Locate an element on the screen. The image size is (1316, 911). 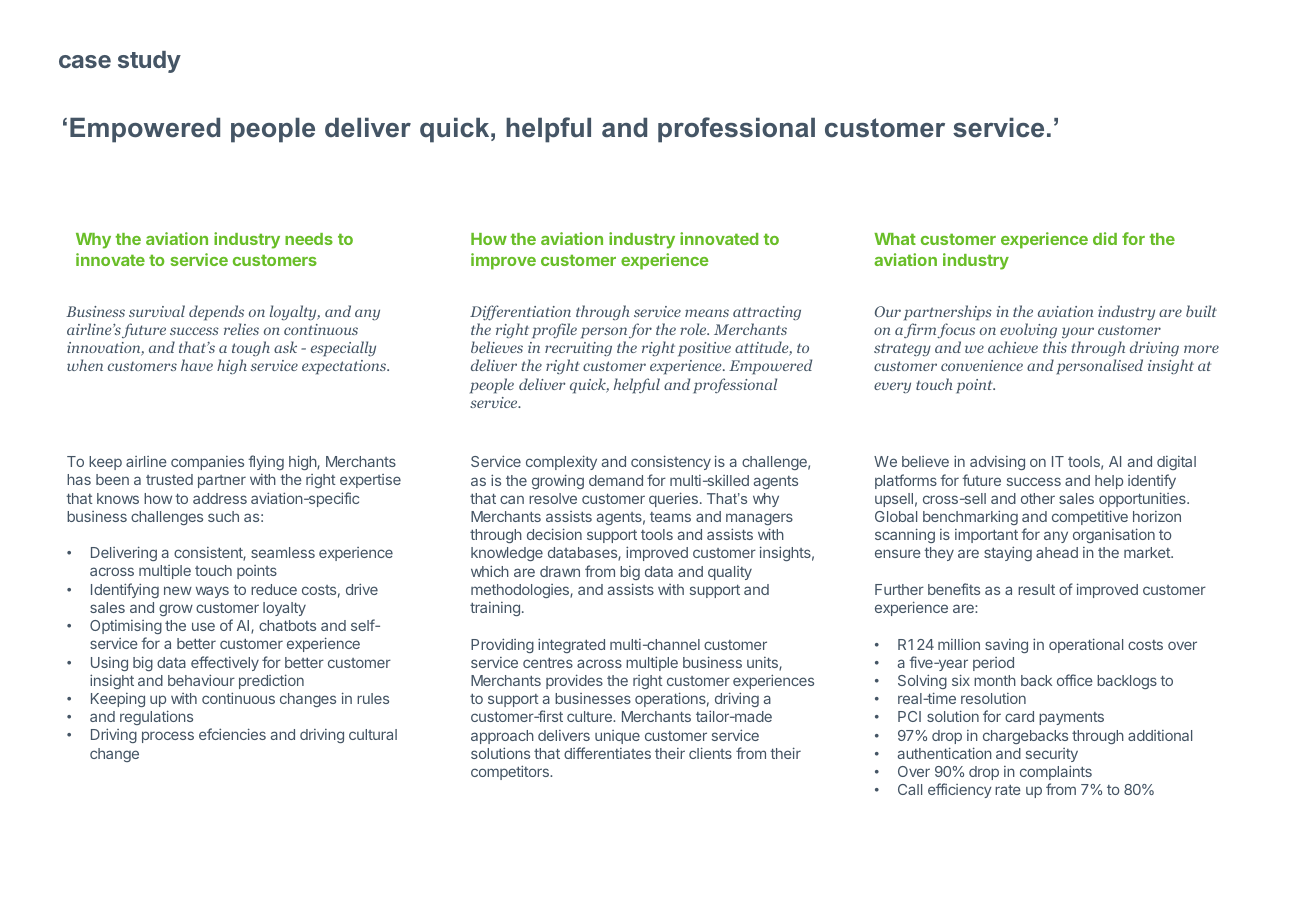
recruiting is located at coordinates (578, 349).
